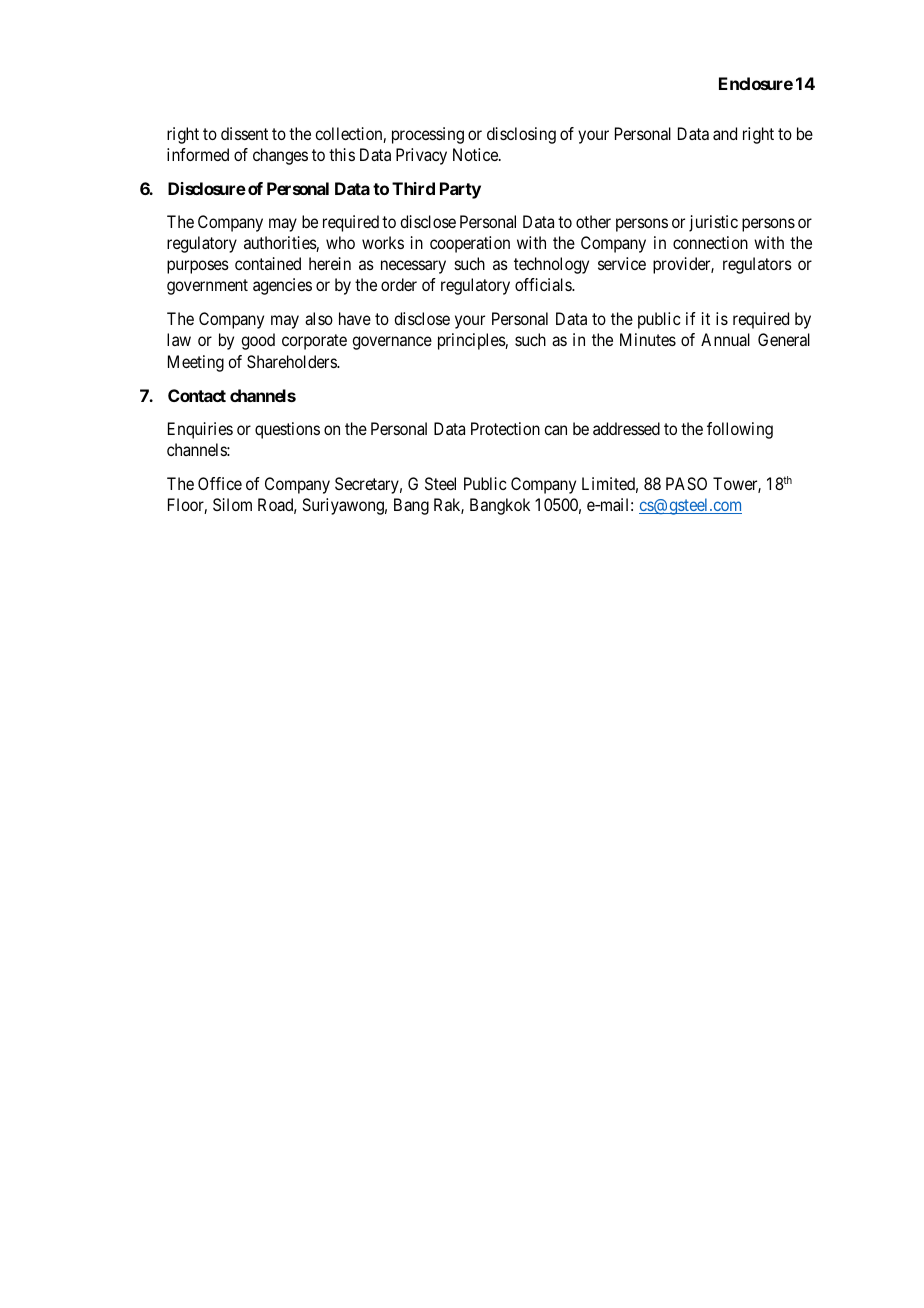  Describe the element at coordinates (740, 430) in the document. I see `following` at that location.
